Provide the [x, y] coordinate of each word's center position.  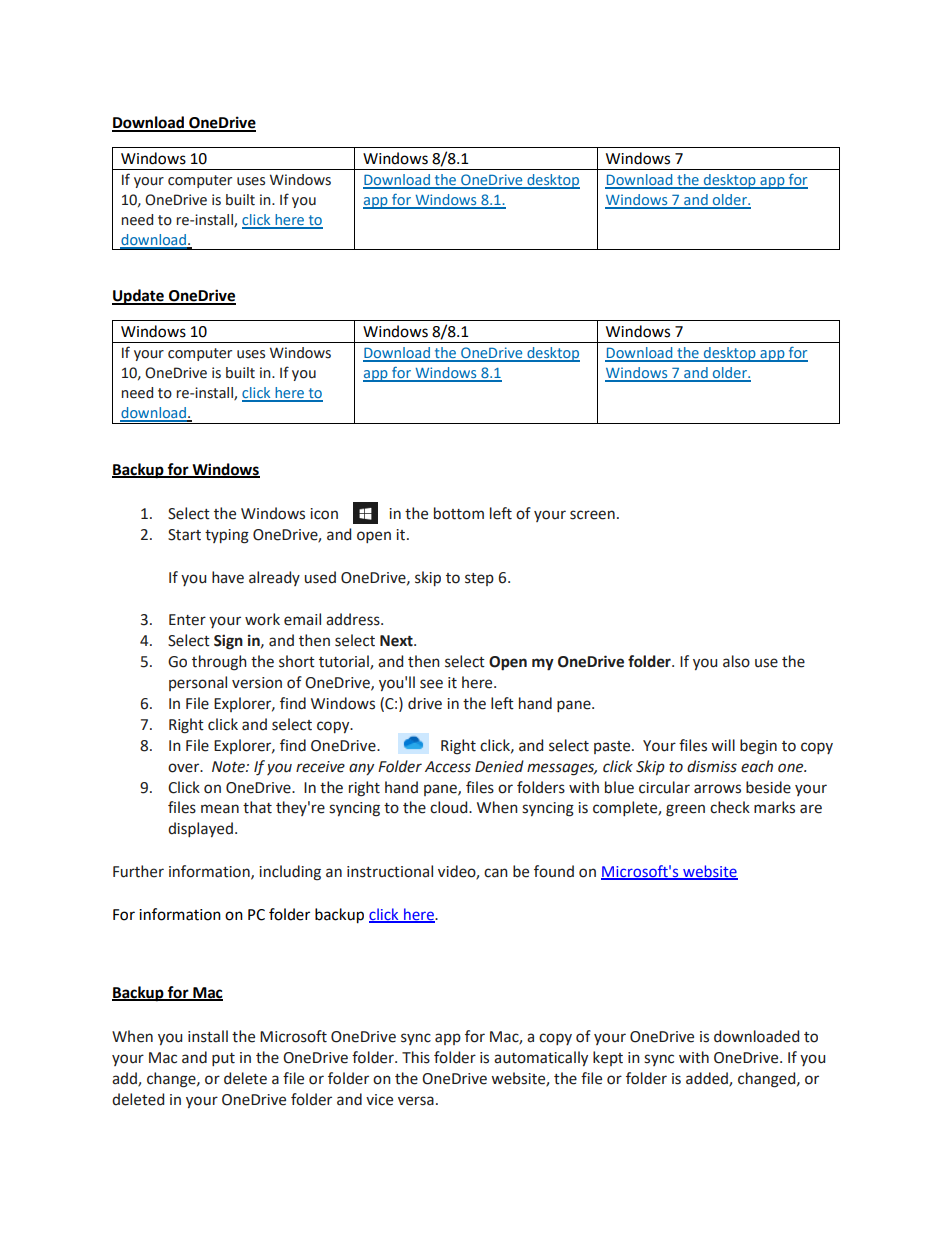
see [431, 684]
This [416, 1057]
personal [198, 683]
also [736, 661]
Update [139, 297]
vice [379, 1100]
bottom [459, 513]
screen [592, 515]
